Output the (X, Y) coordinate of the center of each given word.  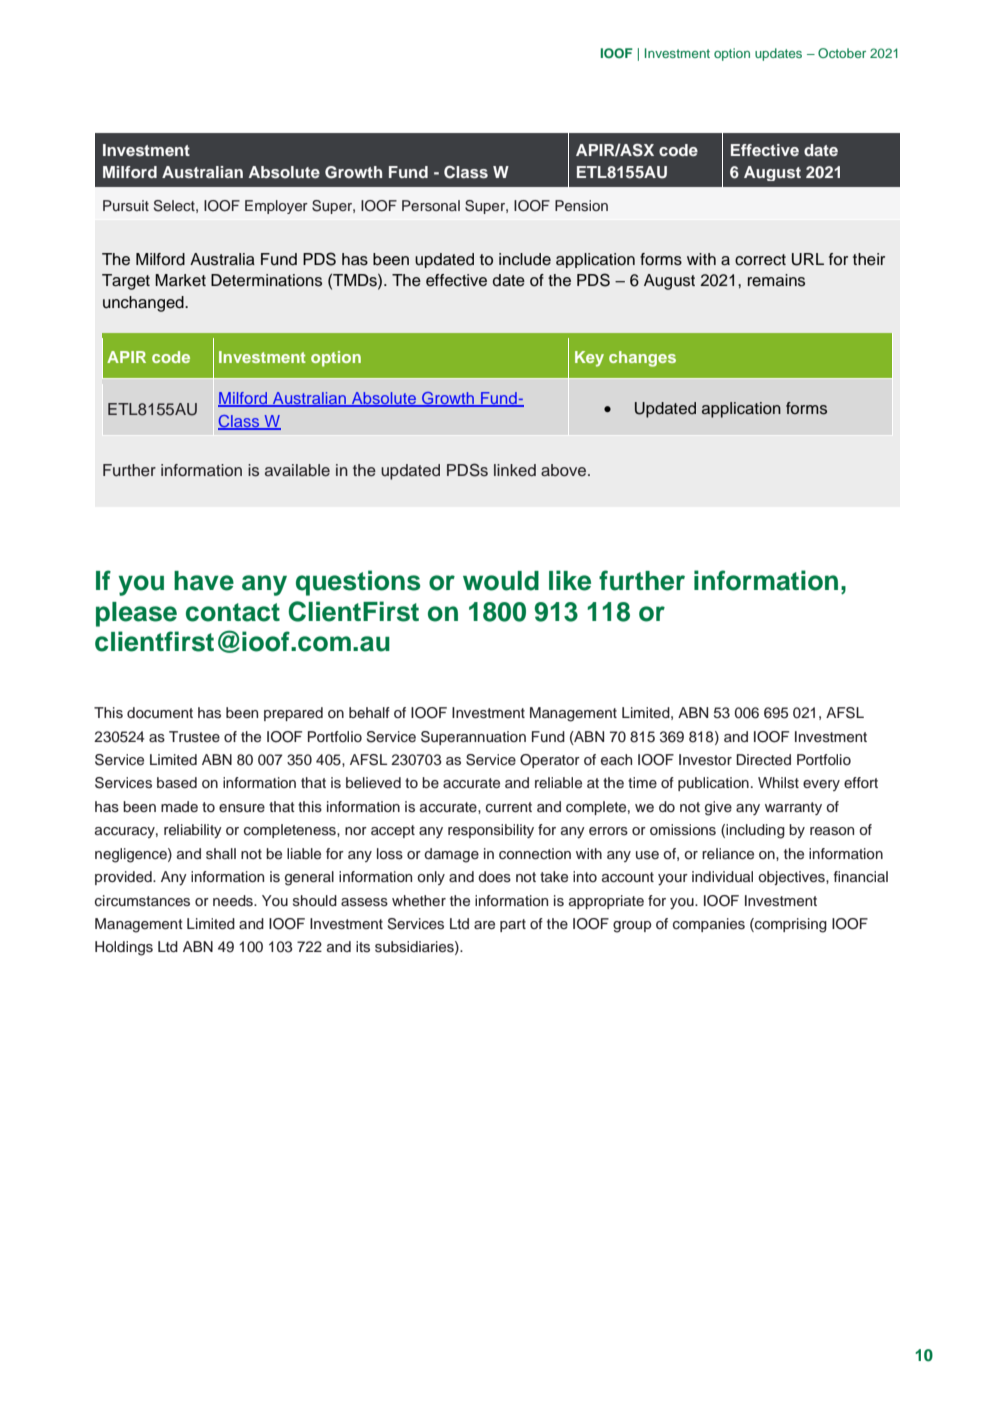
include (525, 259)
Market (180, 280)
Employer (276, 207)
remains (776, 280)
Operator (550, 761)
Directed (763, 760)
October (842, 53)
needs (234, 901)
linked (515, 470)
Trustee (194, 737)
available (297, 470)
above (565, 470)
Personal (431, 206)
